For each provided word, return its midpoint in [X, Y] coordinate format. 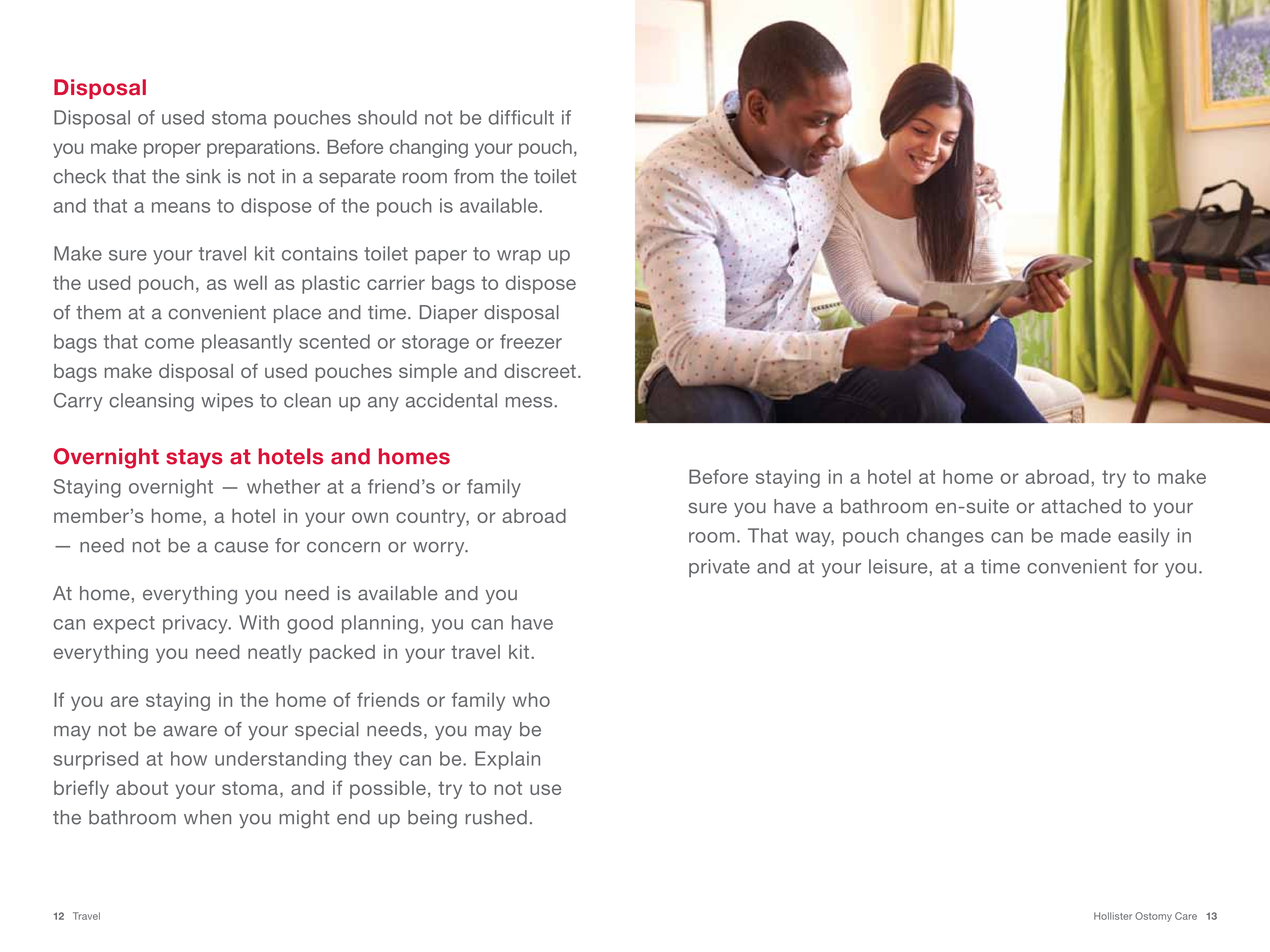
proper [172, 150]
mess [529, 402]
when [207, 817]
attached [1081, 506]
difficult [521, 117]
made [1086, 535]
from [474, 176]
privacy [196, 624]
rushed [496, 817]
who [531, 699]
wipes [227, 402]
